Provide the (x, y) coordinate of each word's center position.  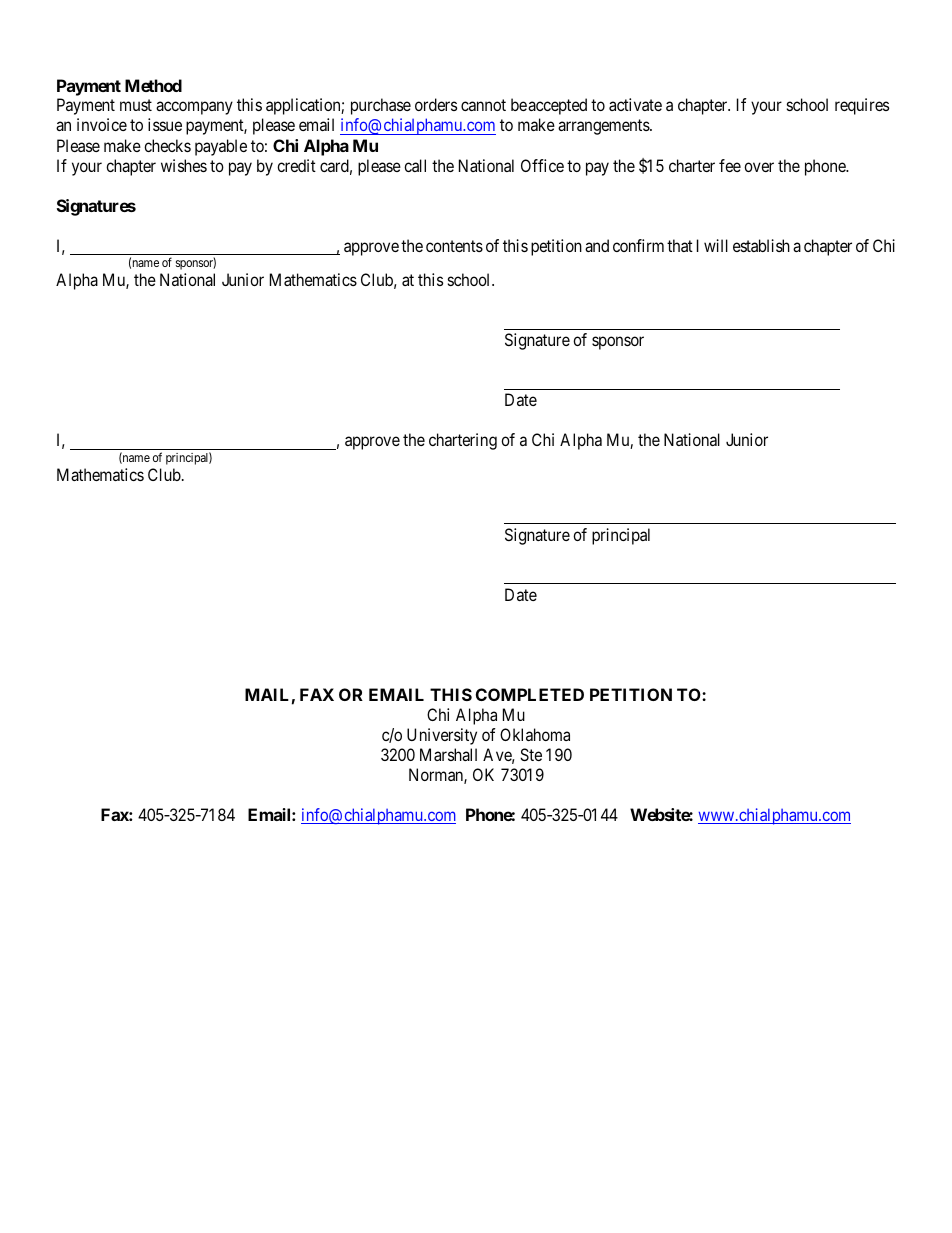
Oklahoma (535, 734)
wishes (184, 165)
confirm (638, 245)
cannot (483, 105)
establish (761, 245)
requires (862, 106)
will (716, 245)
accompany (194, 108)
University (442, 736)
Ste (531, 754)
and (597, 245)
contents (454, 246)
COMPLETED (530, 694)
